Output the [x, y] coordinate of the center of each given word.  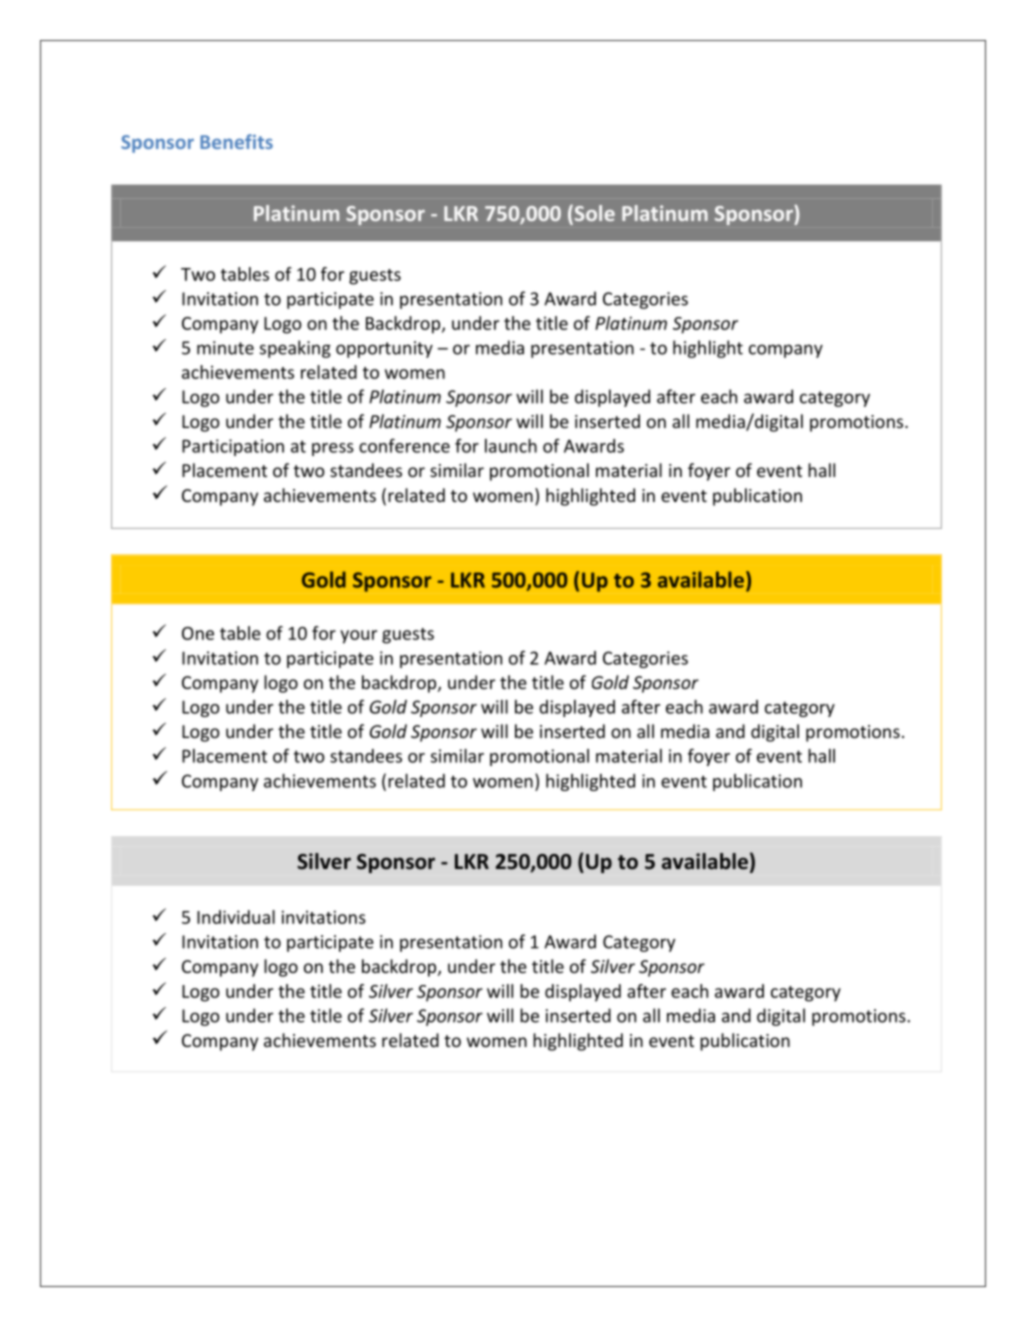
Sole [593, 214]
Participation [233, 447]
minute [225, 348]
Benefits [236, 141]
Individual [236, 917]
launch [511, 446]
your [358, 637]
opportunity [384, 349]
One [198, 633]
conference [404, 445]
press [333, 449]
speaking [295, 349]
